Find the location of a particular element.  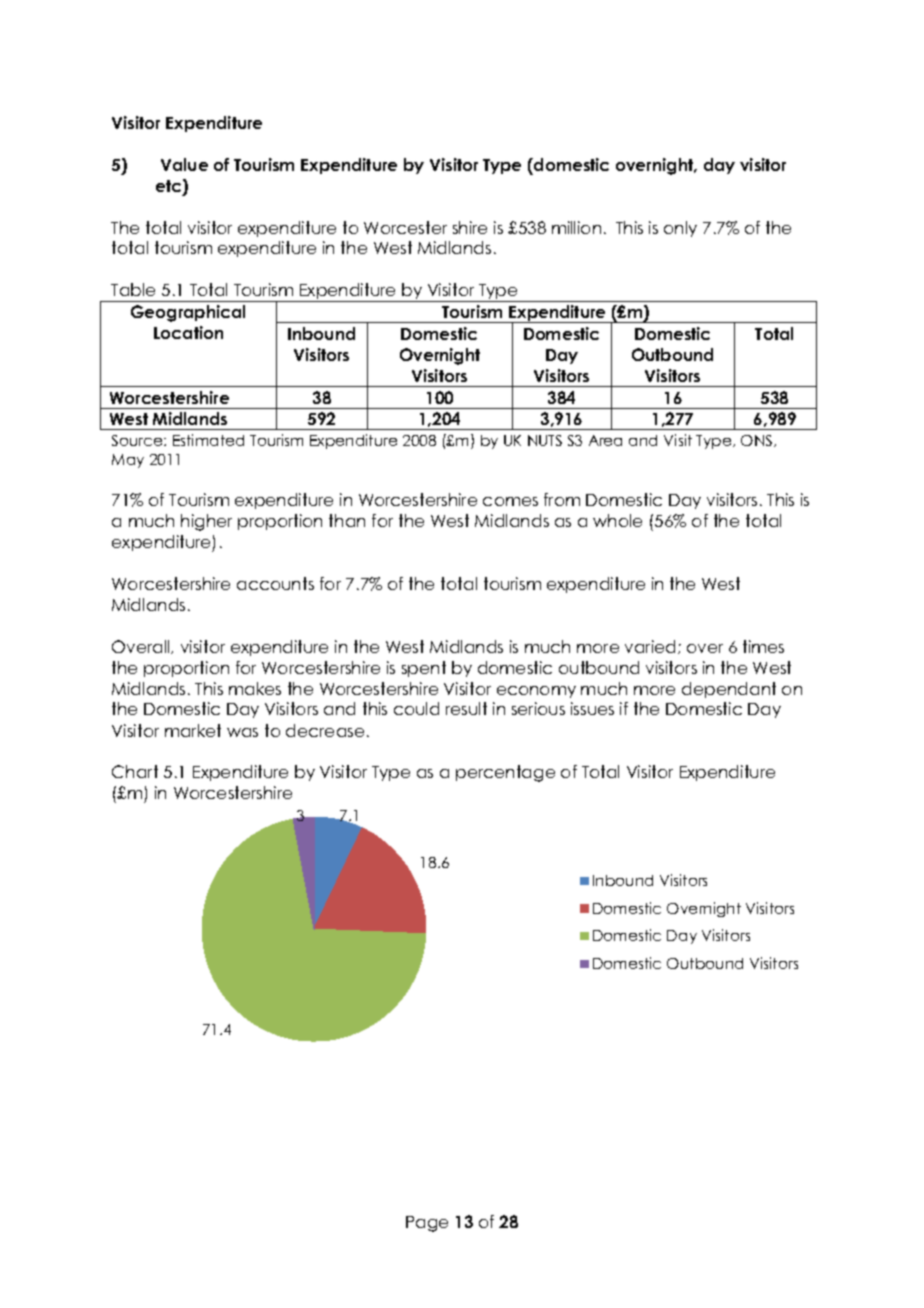

percentage is located at coordinates (505, 773).
